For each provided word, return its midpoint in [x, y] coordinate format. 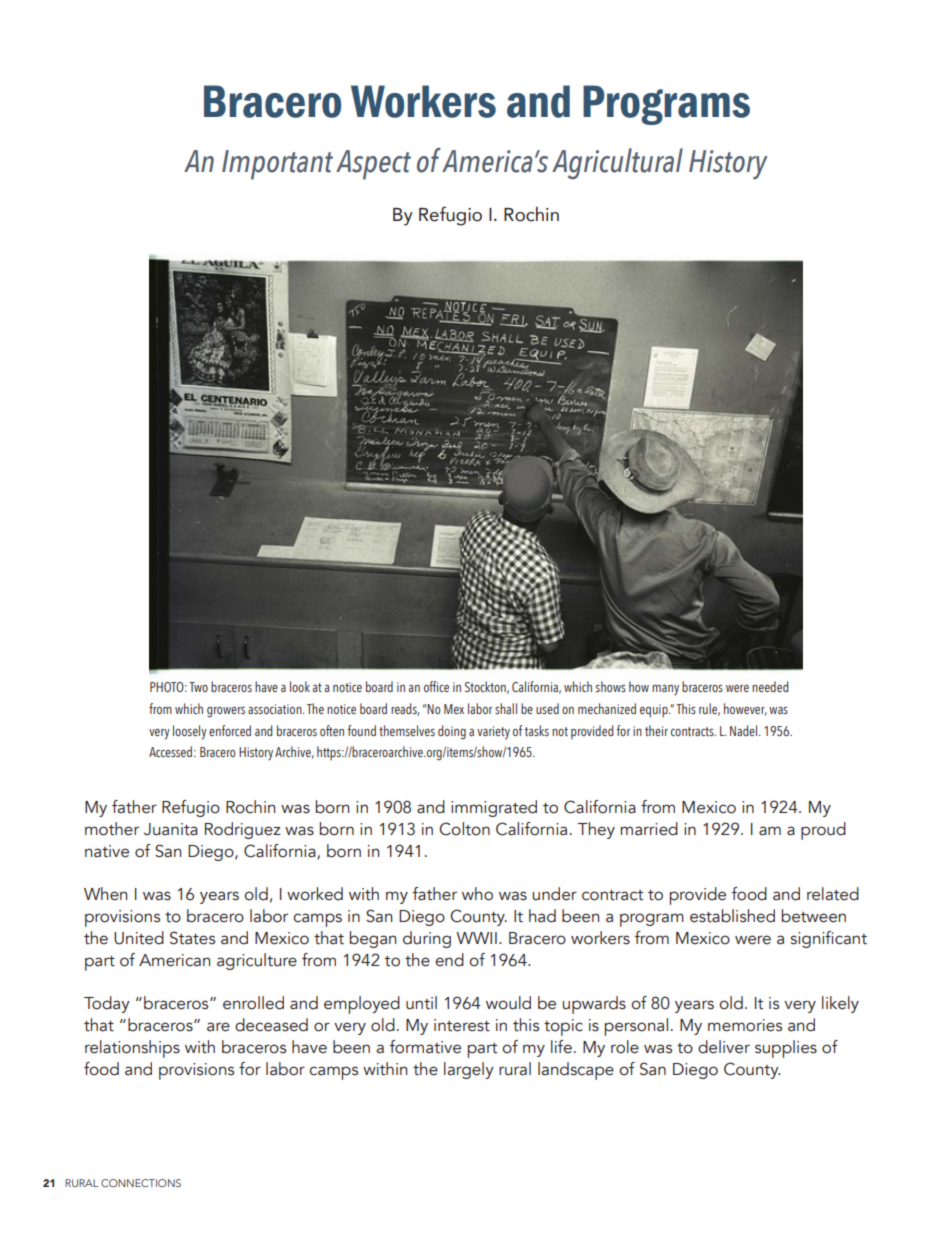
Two [198, 687]
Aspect [373, 165]
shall [506, 708]
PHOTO [168, 687]
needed [770, 686]
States [192, 938]
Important [277, 165]
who [477, 894]
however [745, 709]
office [436, 686]
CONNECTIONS [141, 1183]
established [732, 916]
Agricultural [617, 163]
